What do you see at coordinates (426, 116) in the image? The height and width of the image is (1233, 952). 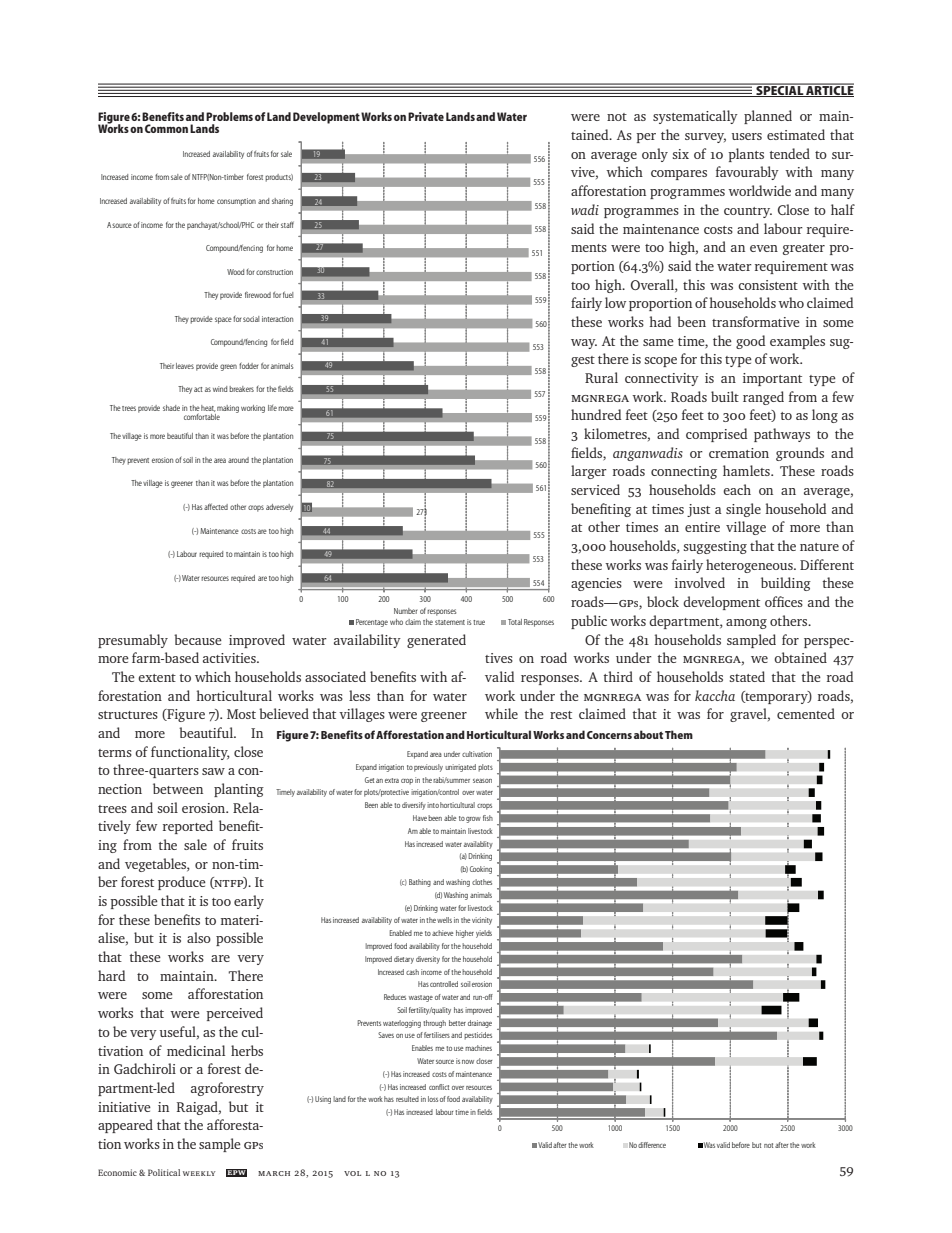 I see `Private` at bounding box center [426, 116].
